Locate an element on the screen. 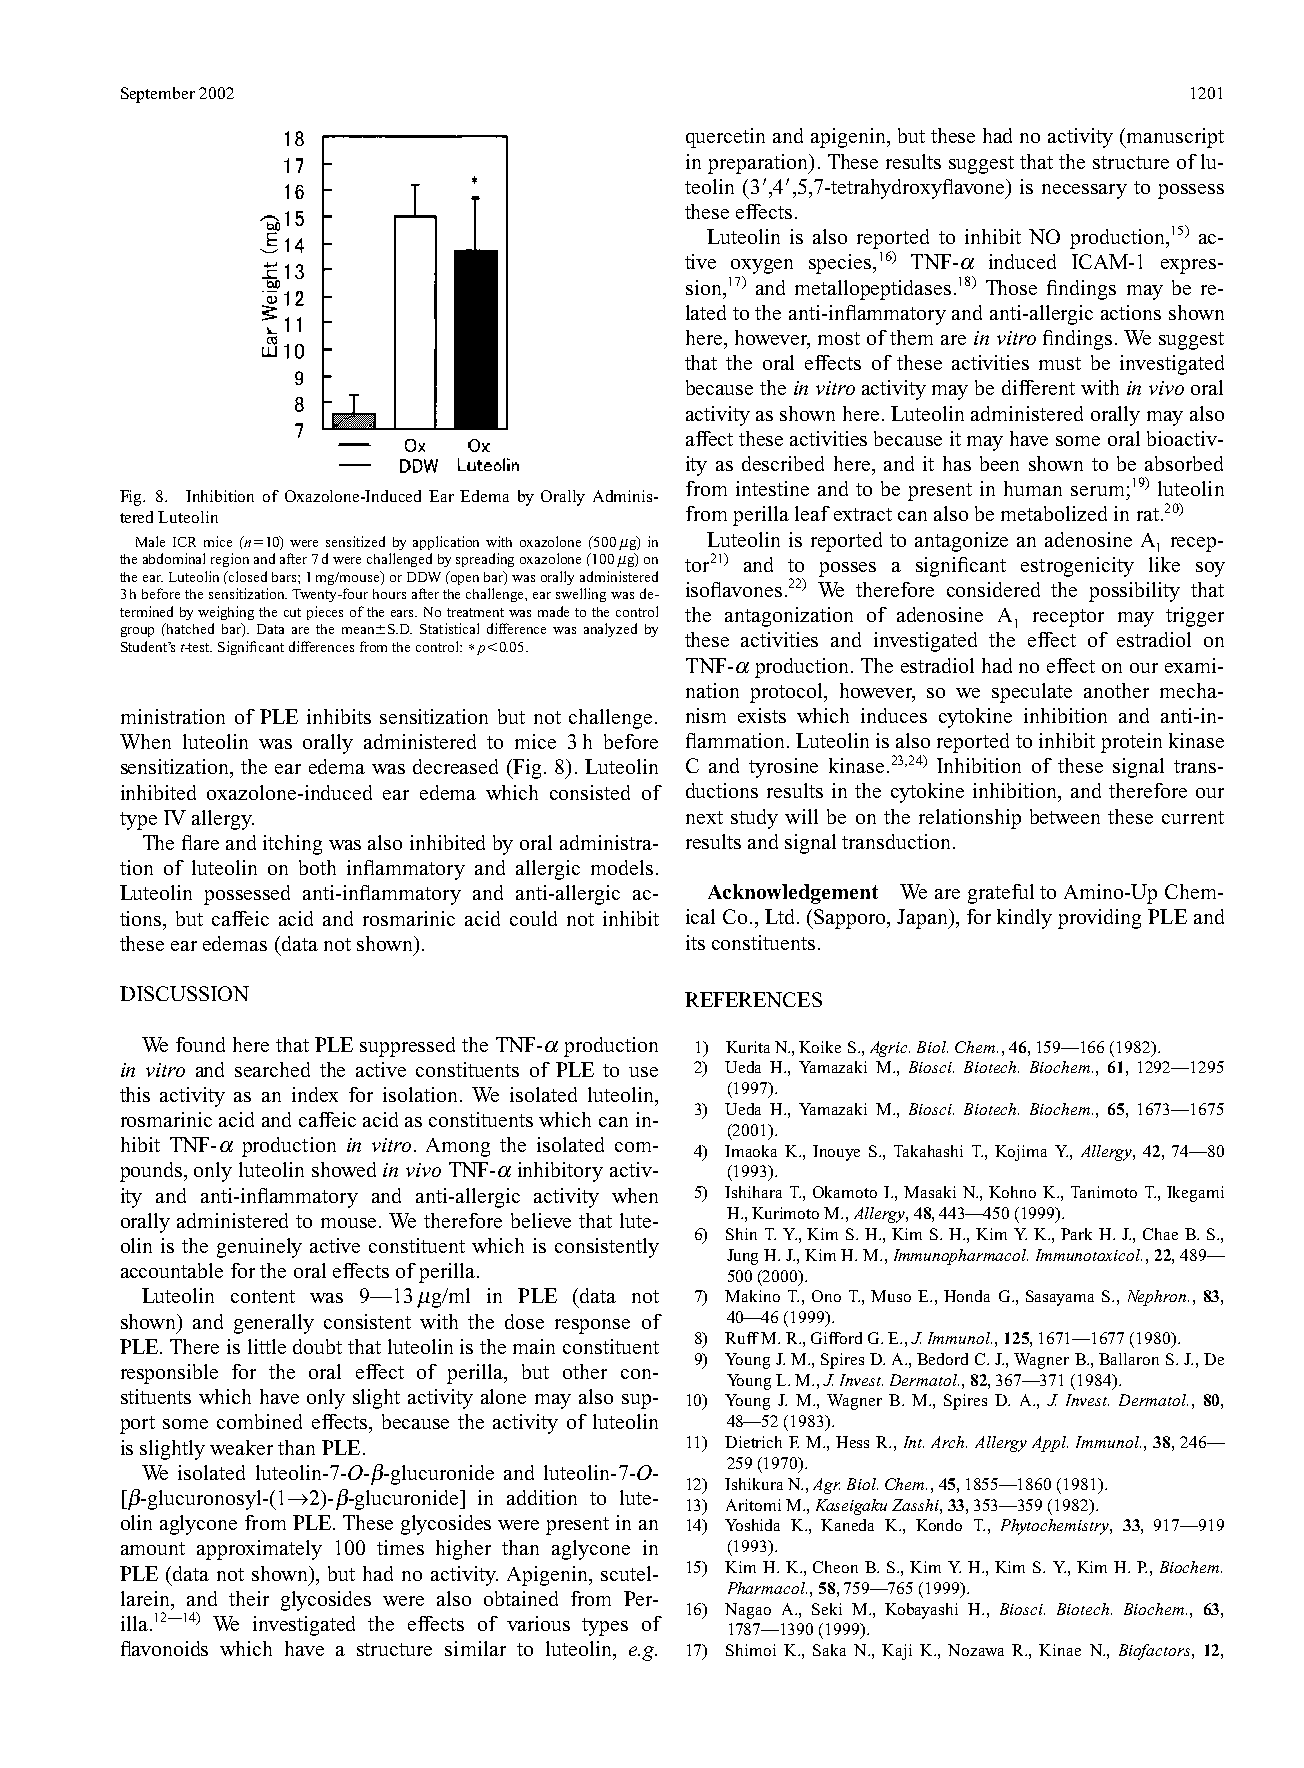  index is located at coordinates (315, 1094).
